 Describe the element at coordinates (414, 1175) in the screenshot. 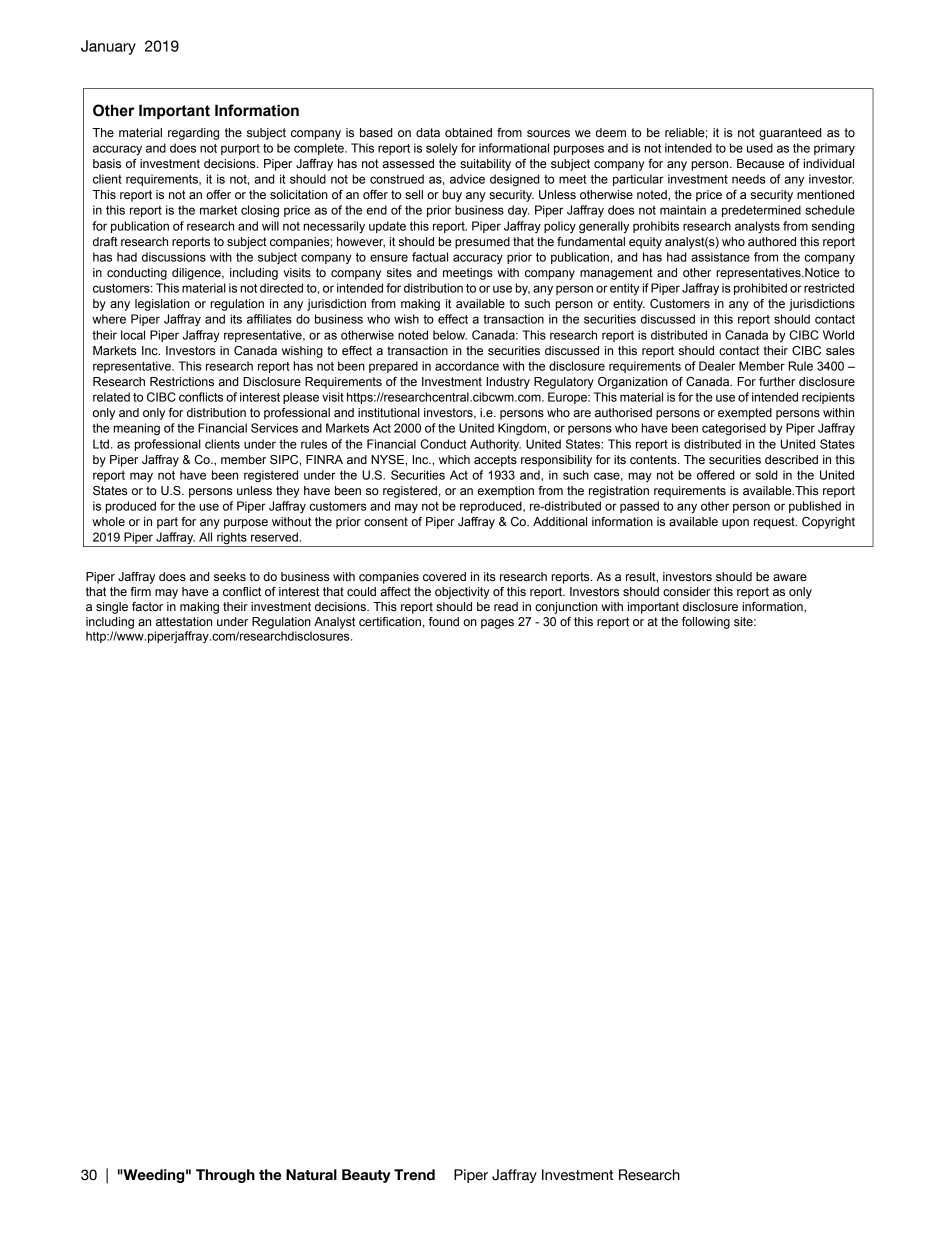

I see `Trend` at that location.
